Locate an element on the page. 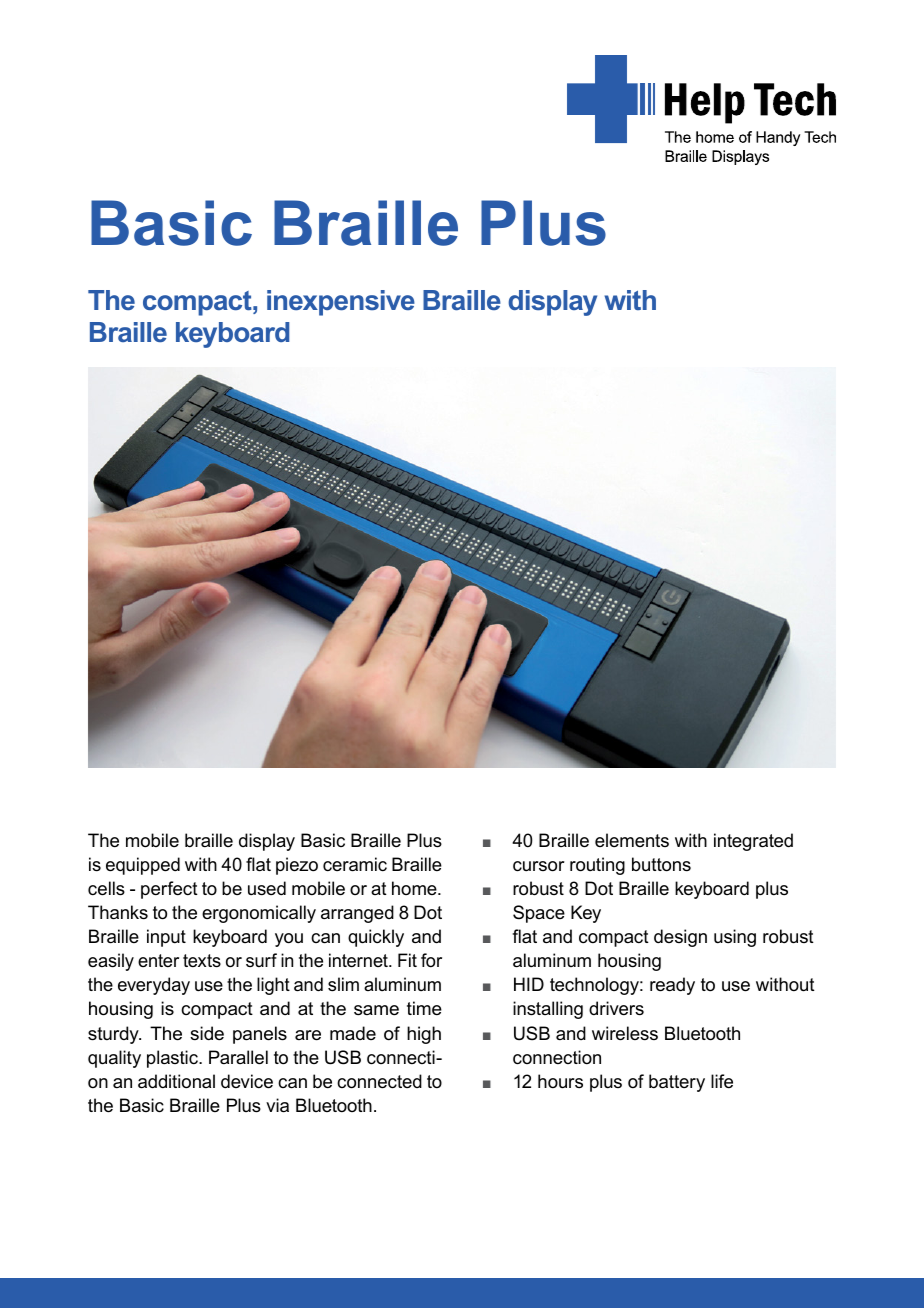 The width and height of the image is (924, 1308). inexpensive is located at coordinates (341, 303).
